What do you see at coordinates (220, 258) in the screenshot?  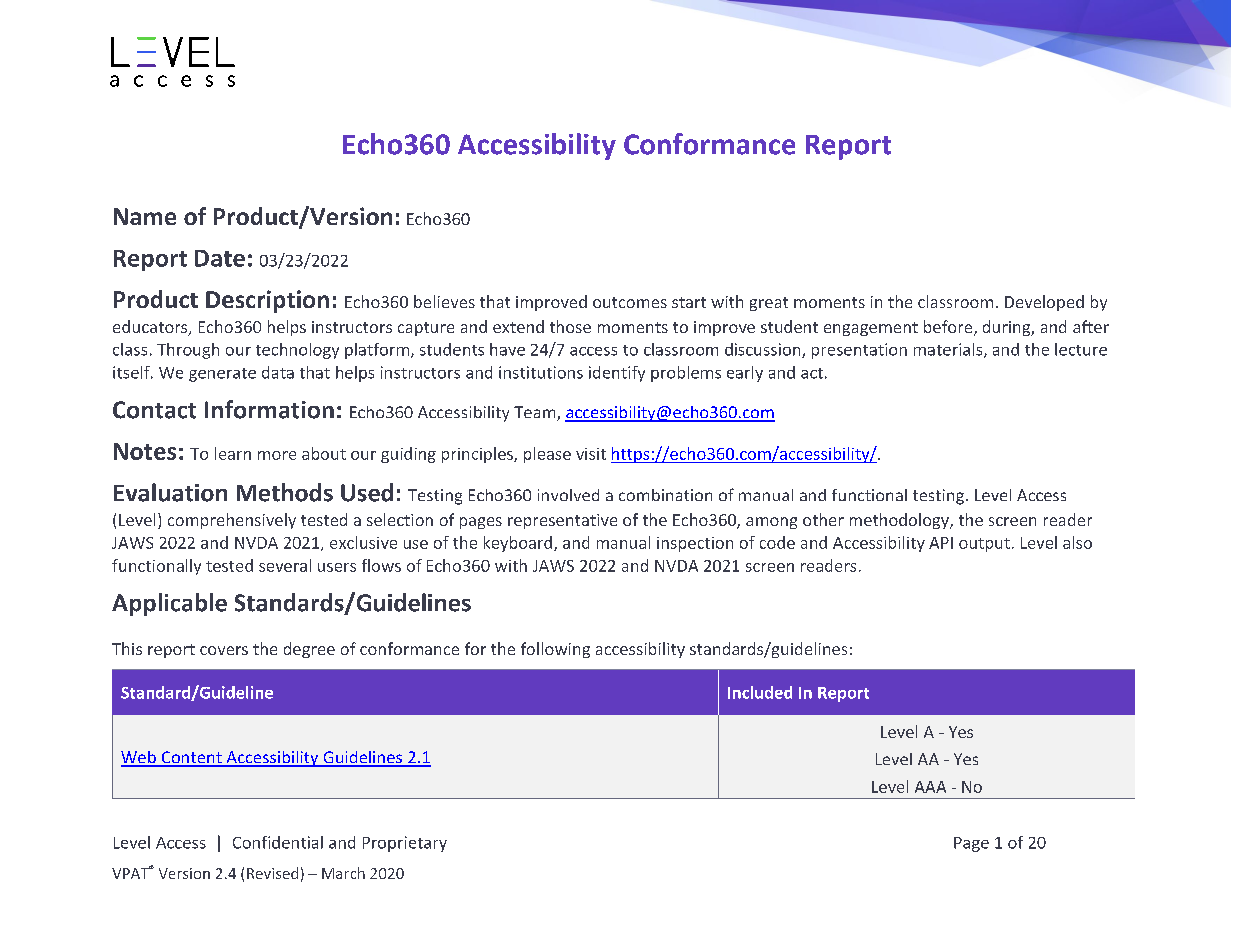 I see `Date` at bounding box center [220, 258].
